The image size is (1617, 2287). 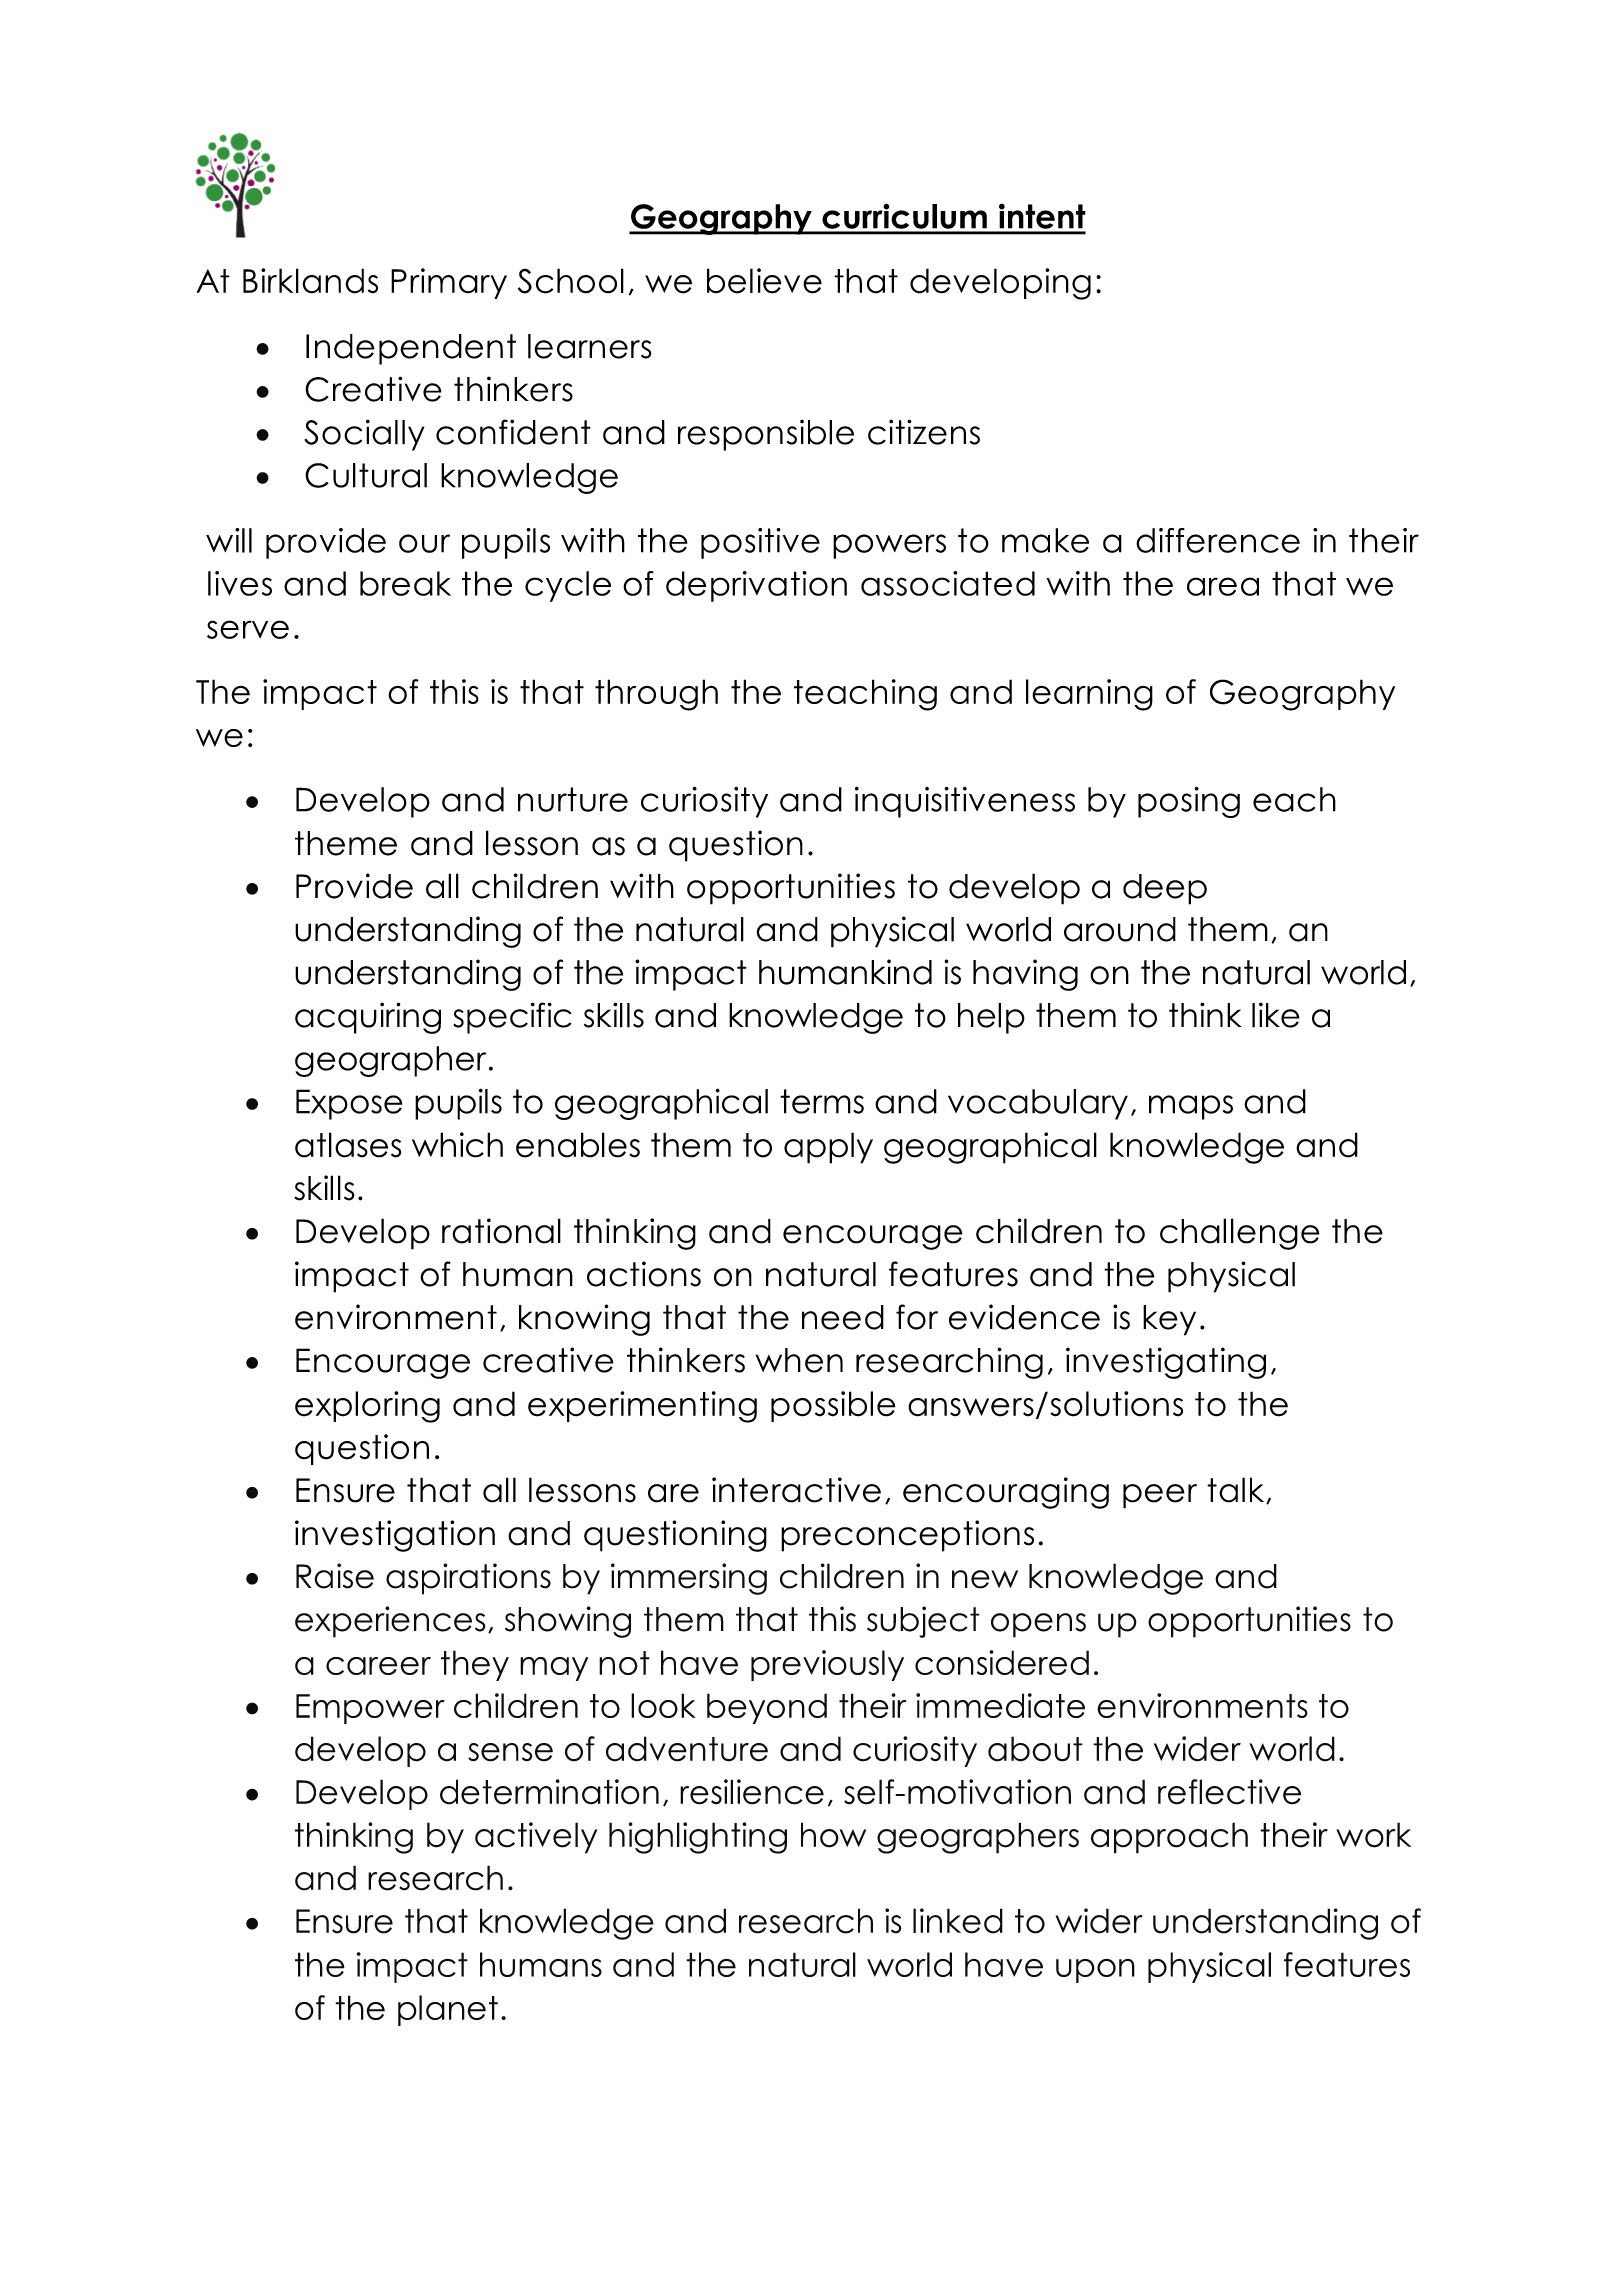 What do you see at coordinates (1169, 1838) in the screenshot?
I see `approach` at bounding box center [1169, 1838].
